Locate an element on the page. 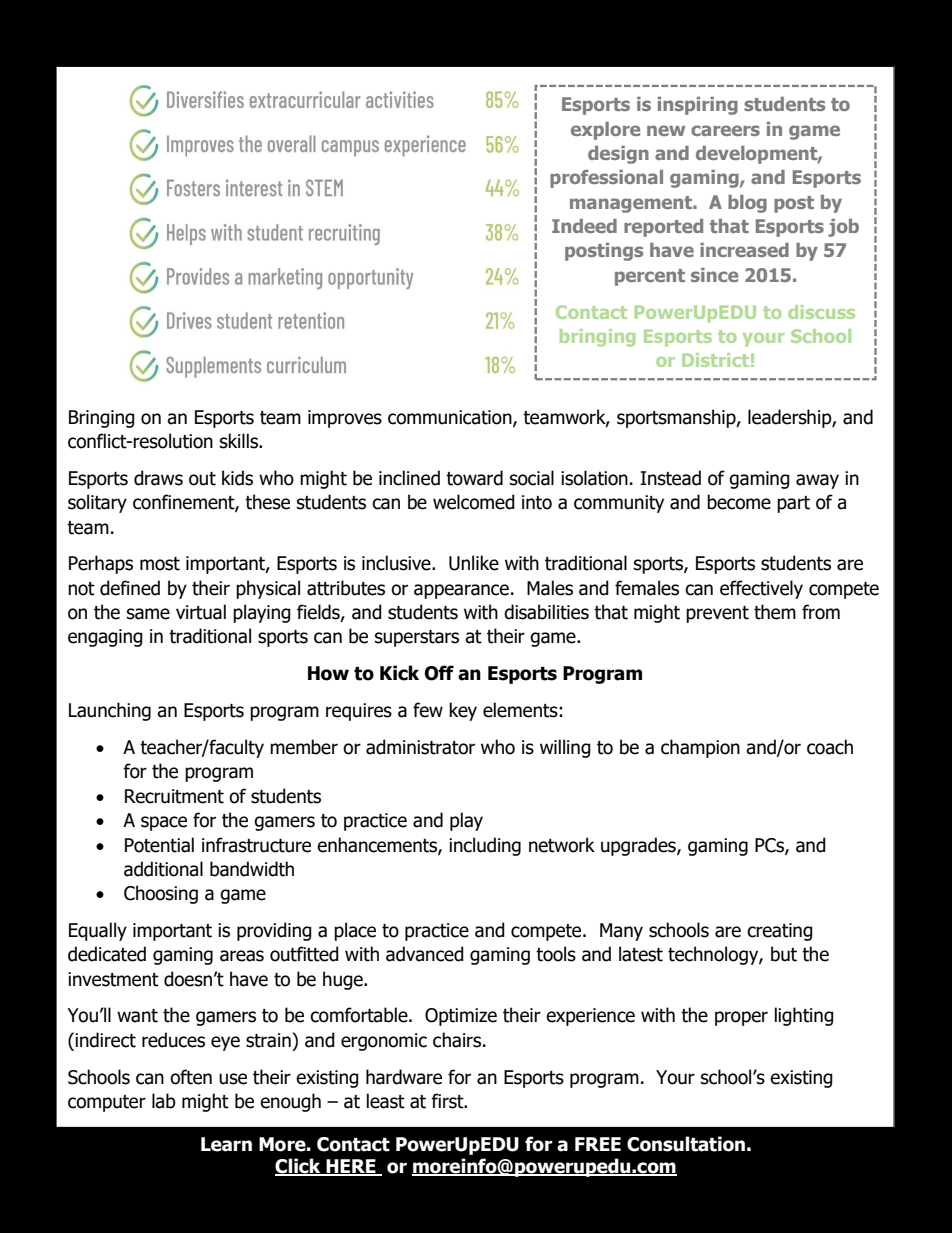  draws is located at coordinates (158, 478).
